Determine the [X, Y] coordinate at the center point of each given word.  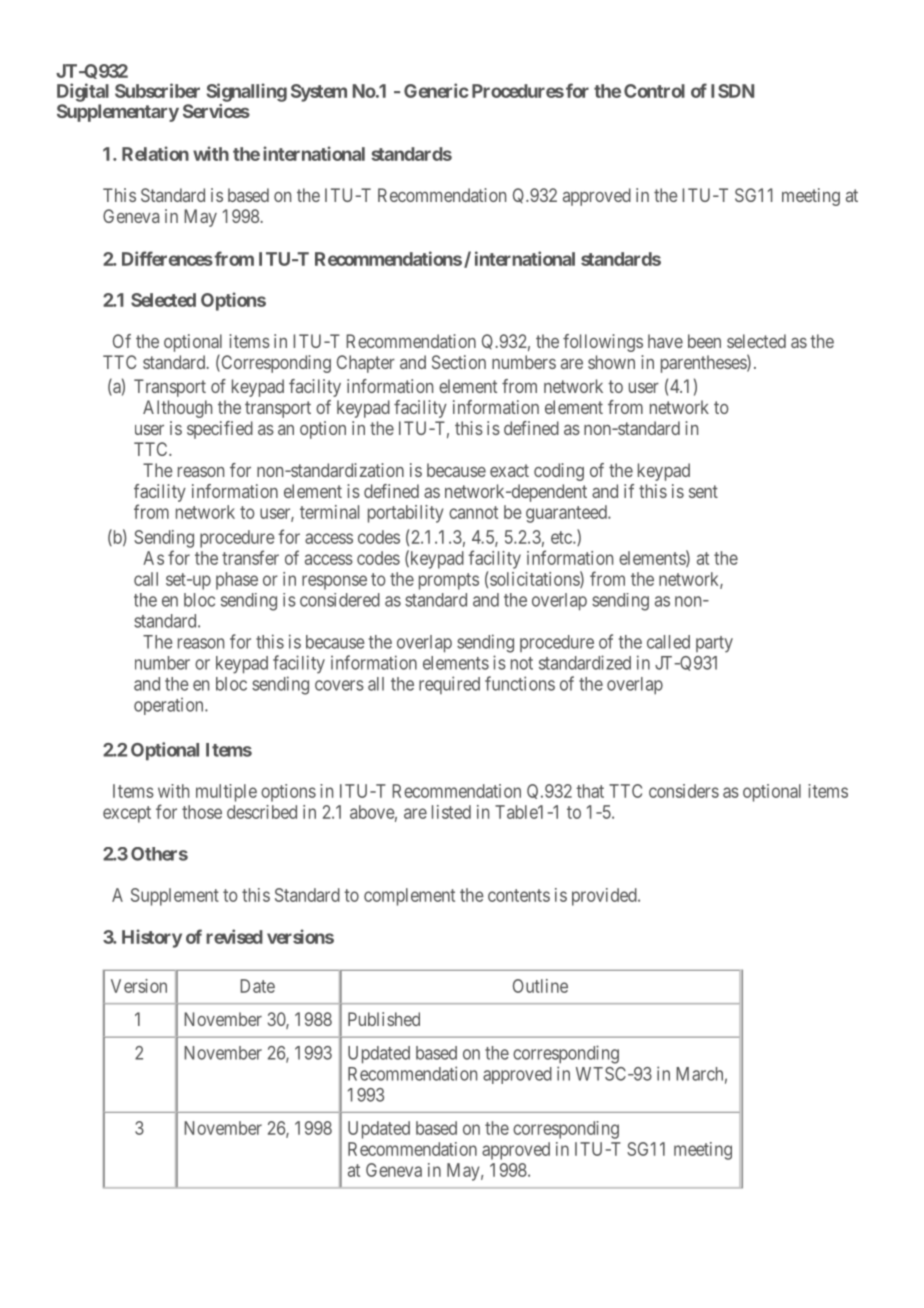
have [665, 341]
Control [654, 91]
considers [684, 791]
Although [177, 409]
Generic [436, 90]
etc [562, 537]
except [127, 814]
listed [451, 812]
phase [237, 581]
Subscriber [157, 90]
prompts [449, 581]
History [152, 938]
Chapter [366, 364]
